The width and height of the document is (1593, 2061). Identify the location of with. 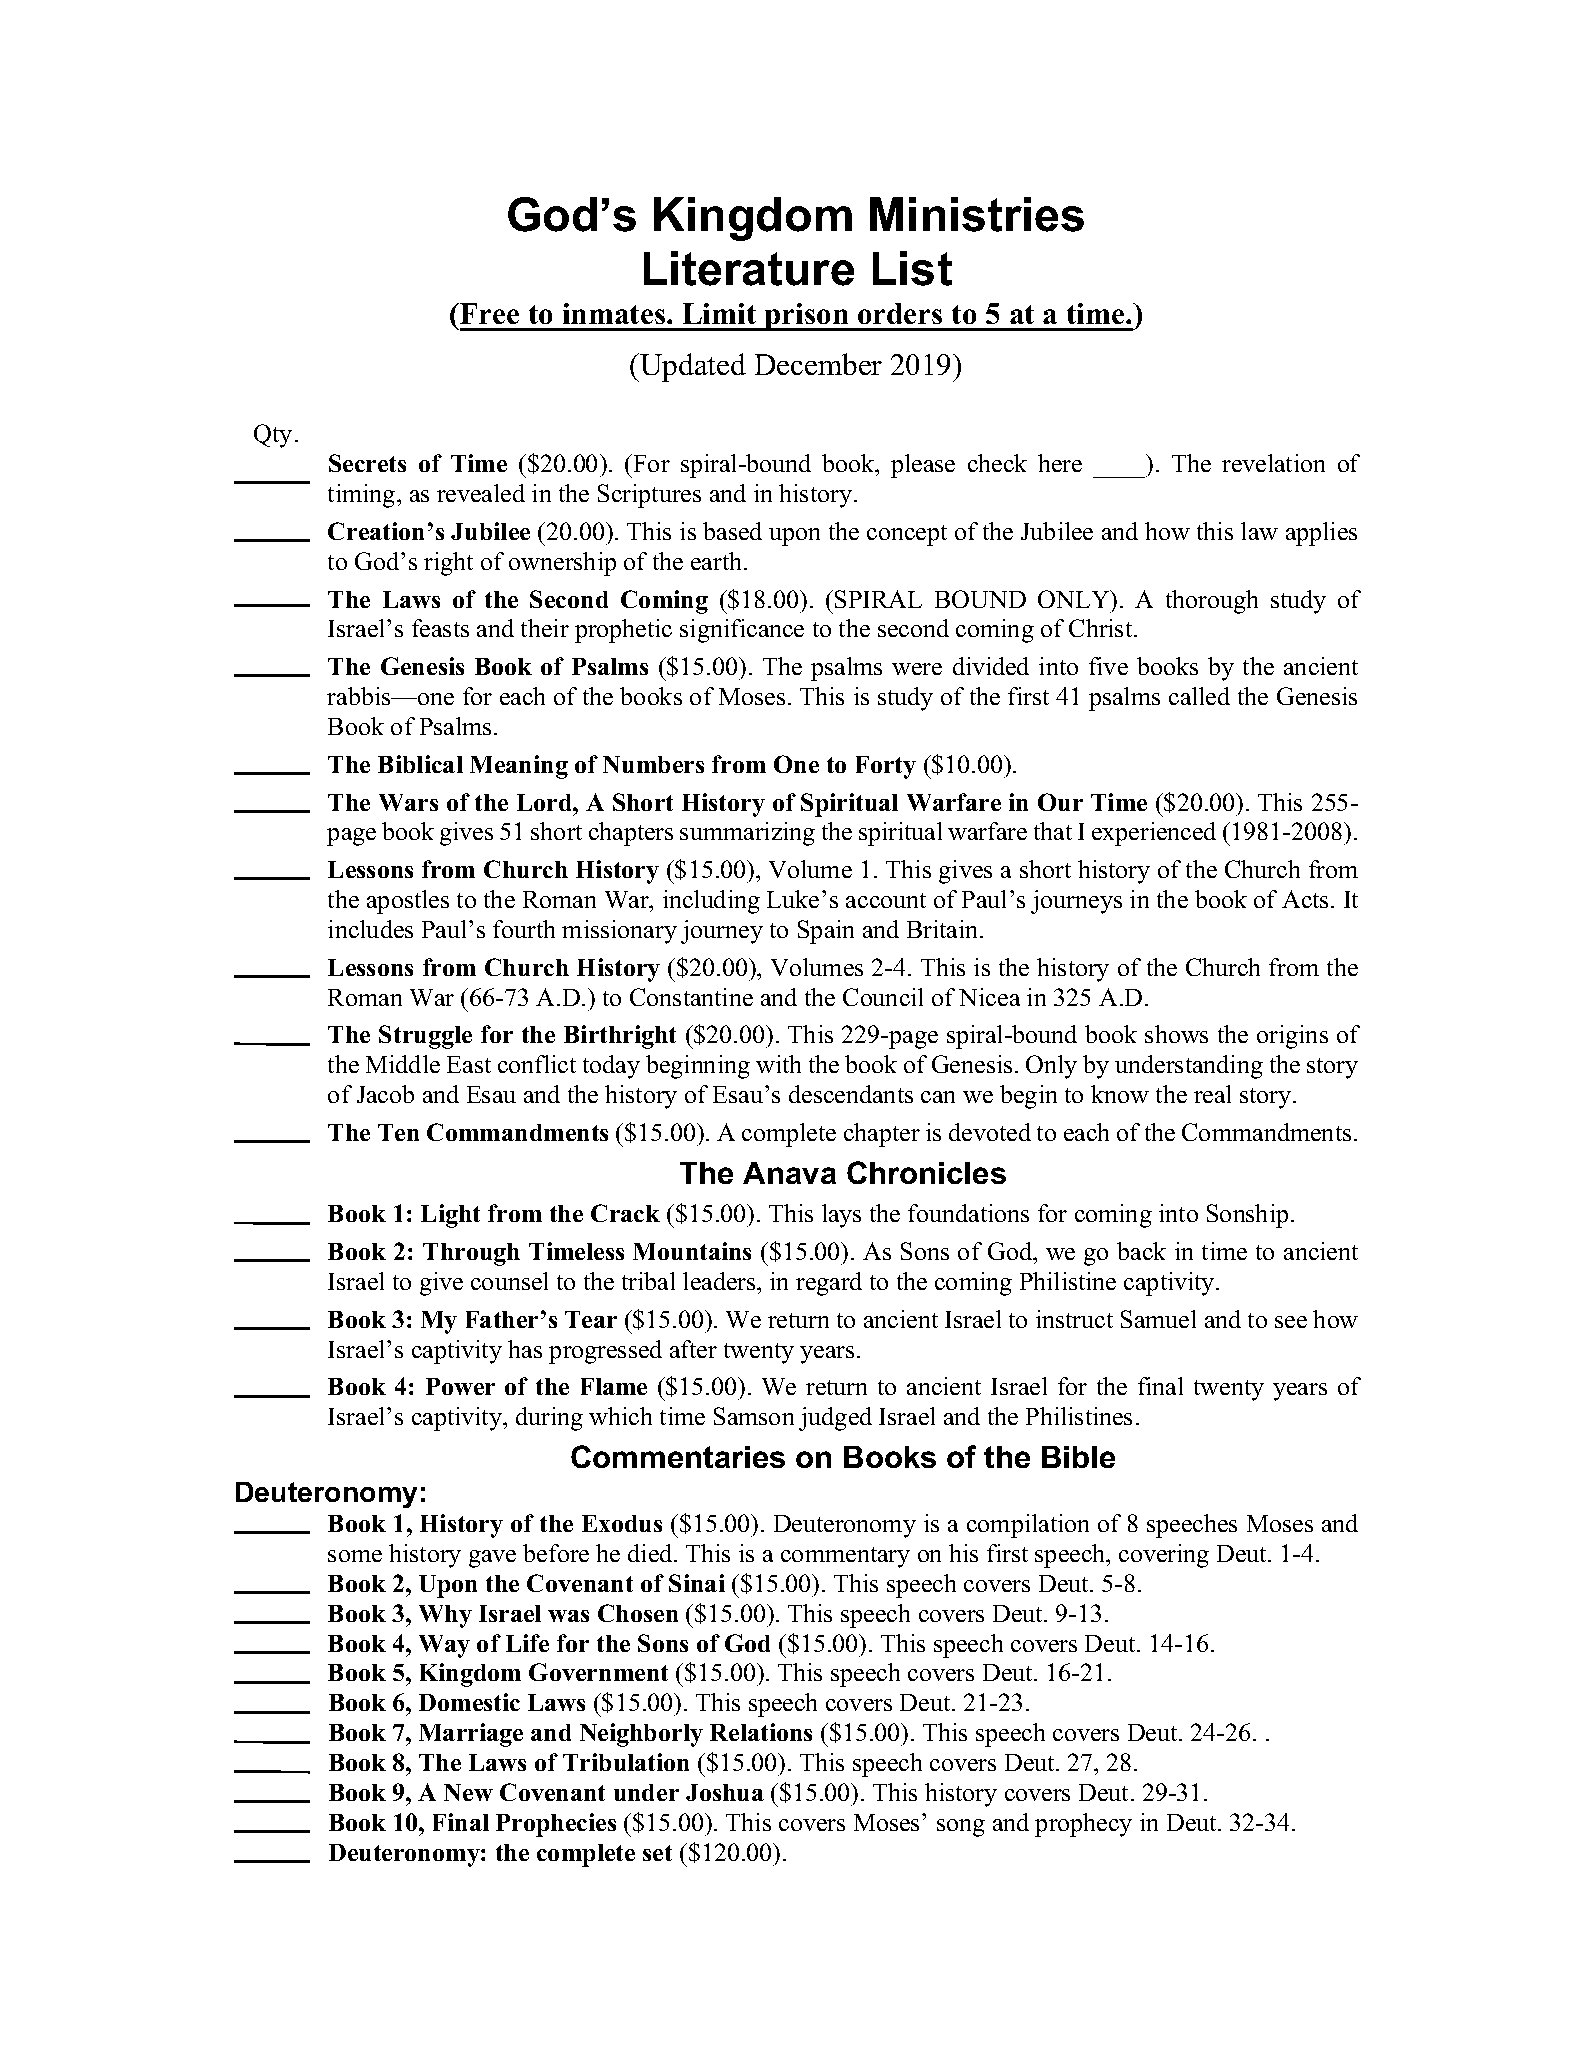
(778, 1064).
